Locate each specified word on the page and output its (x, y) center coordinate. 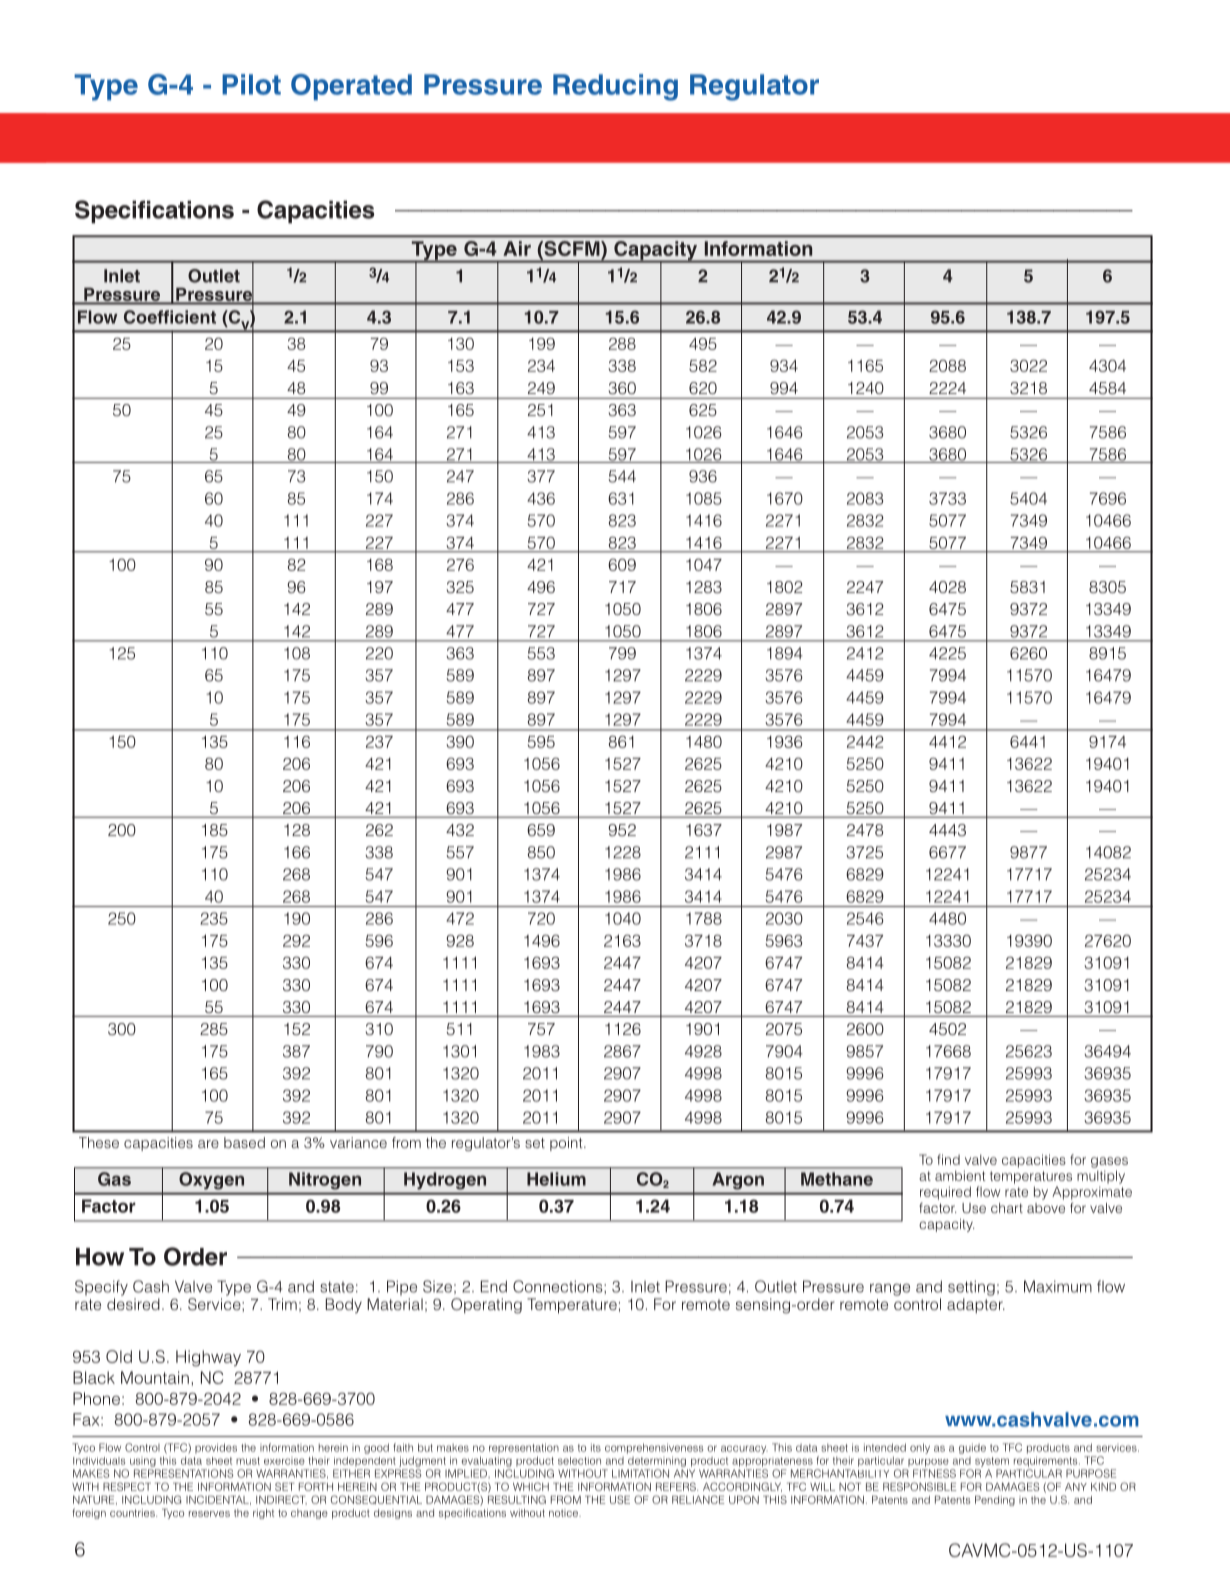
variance (358, 1142)
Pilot (251, 84)
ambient (960, 1175)
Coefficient (170, 317)
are (208, 1144)
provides (216, 1448)
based (244, 1142)
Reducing (615, 87)
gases (1109, 1162)
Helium (556, 1179)
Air (517, 248)
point (567, 1144)
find (948, 1159)
